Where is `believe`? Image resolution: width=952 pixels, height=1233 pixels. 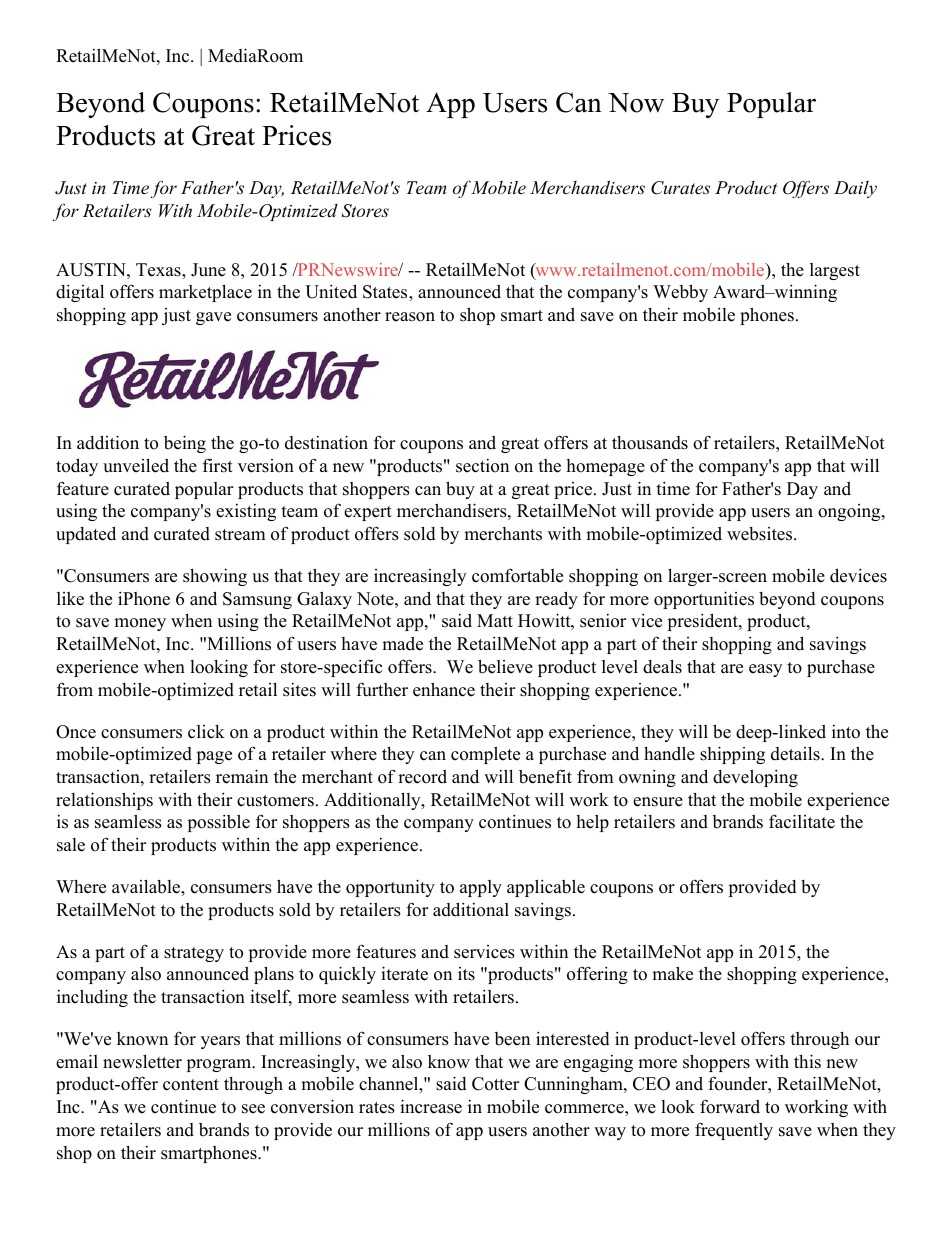
believe is located at coordinates (505, 666).
